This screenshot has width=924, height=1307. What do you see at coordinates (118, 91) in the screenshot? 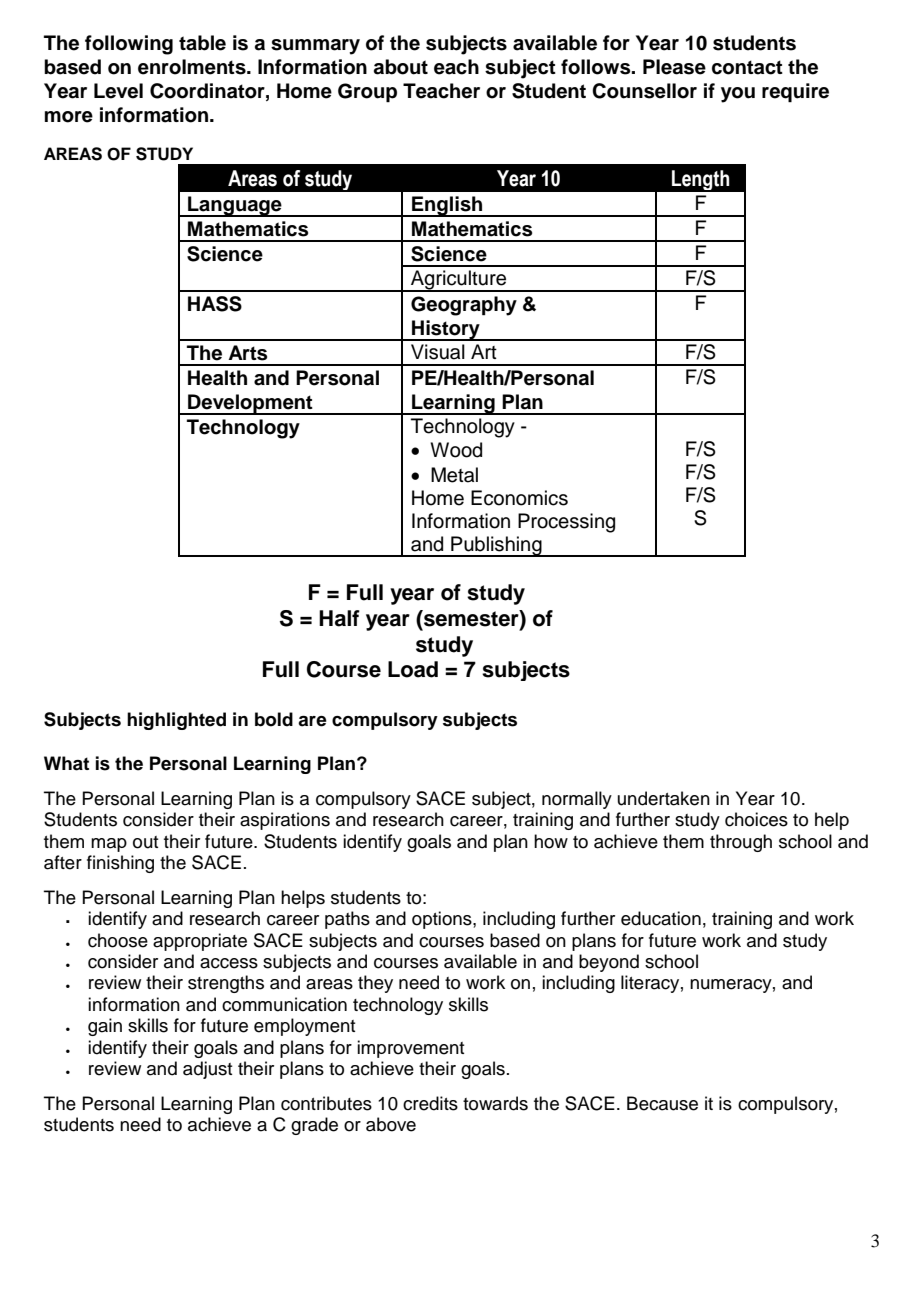
I see `Level` at bounding box center [118, 91].
